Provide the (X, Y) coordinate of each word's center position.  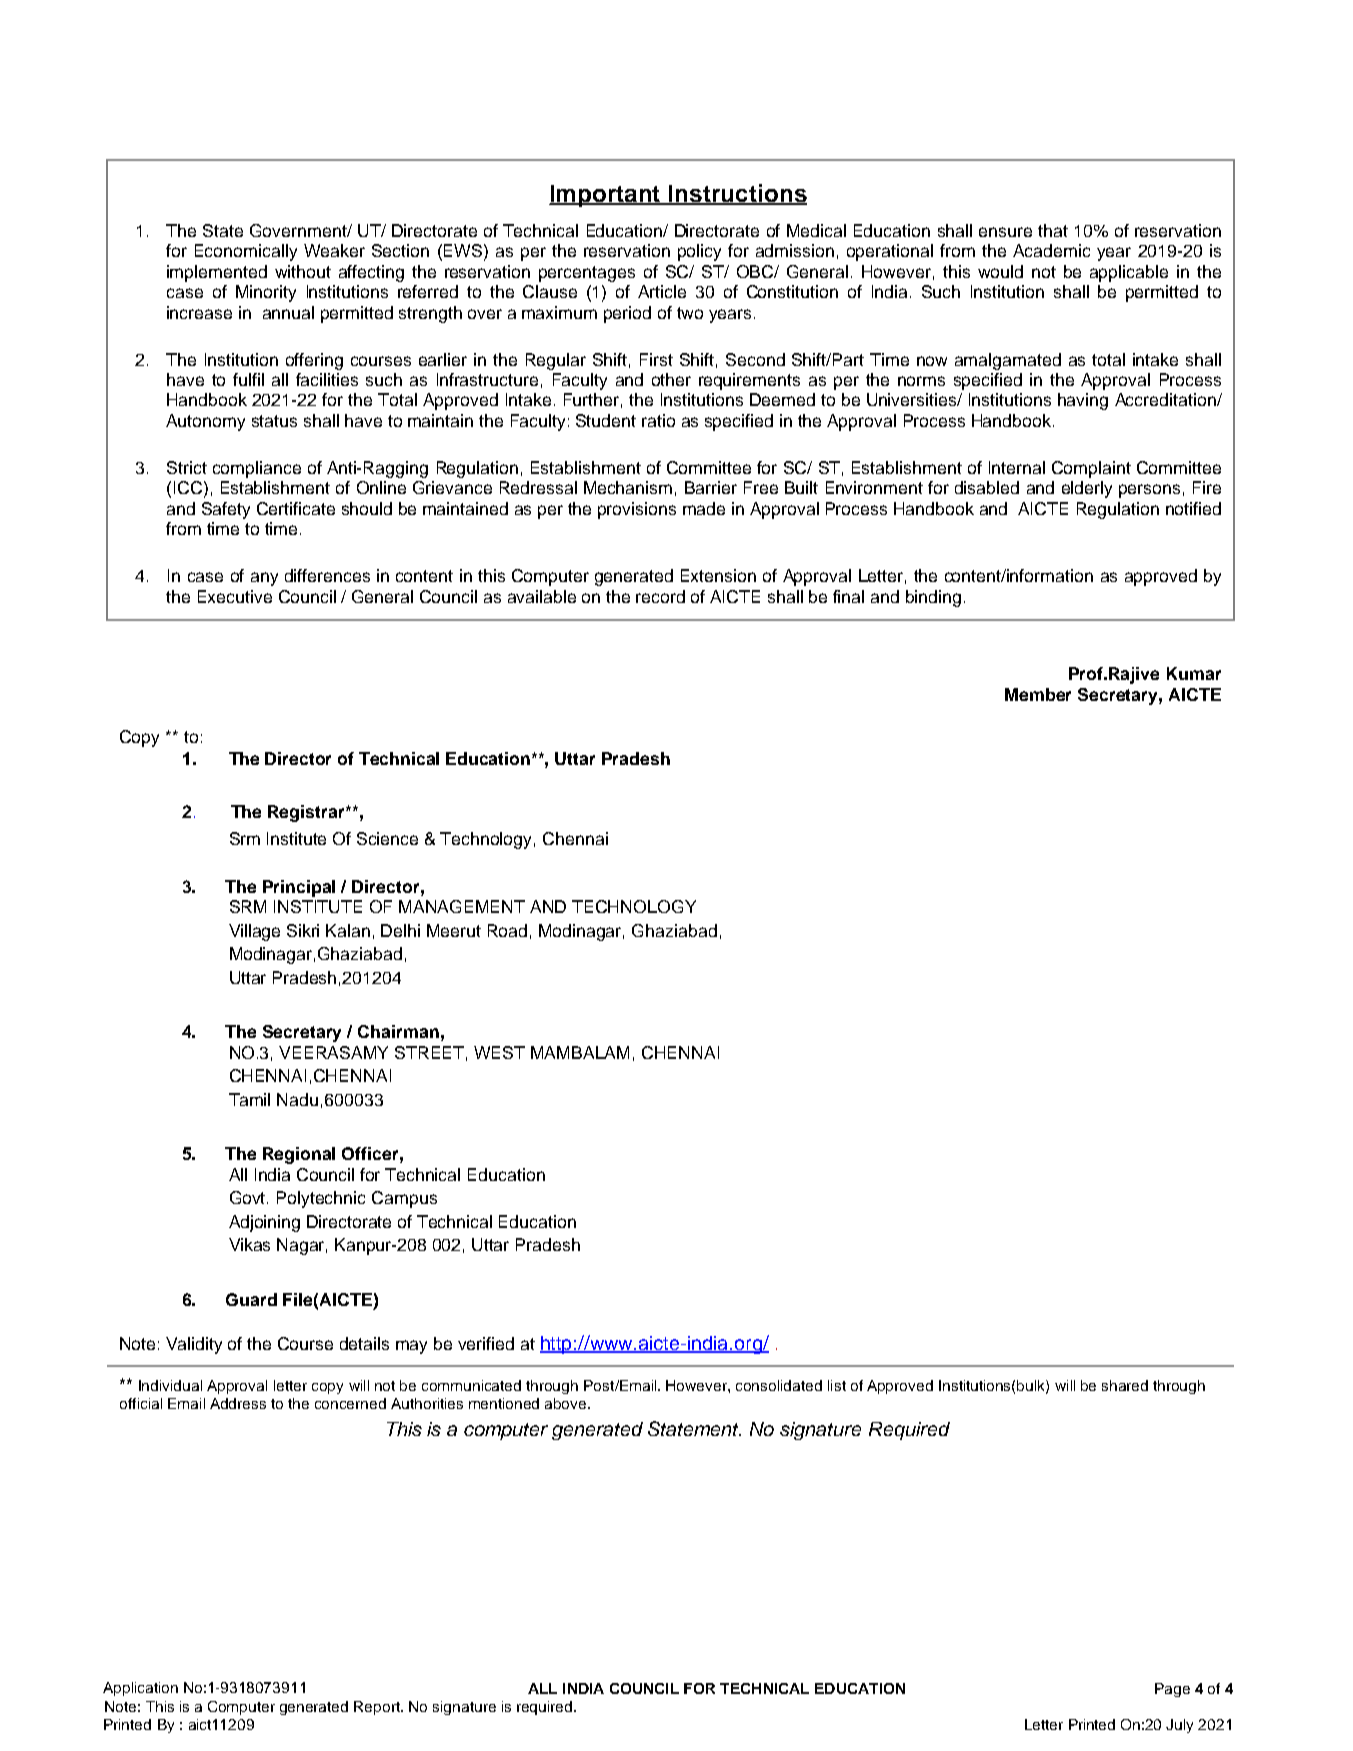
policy (699, 252)
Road (507, 930)
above (567, 1403)
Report (378, 1708)
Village (254, 932)
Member (1038, 694)
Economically (246, 252)
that (1053, 230)
